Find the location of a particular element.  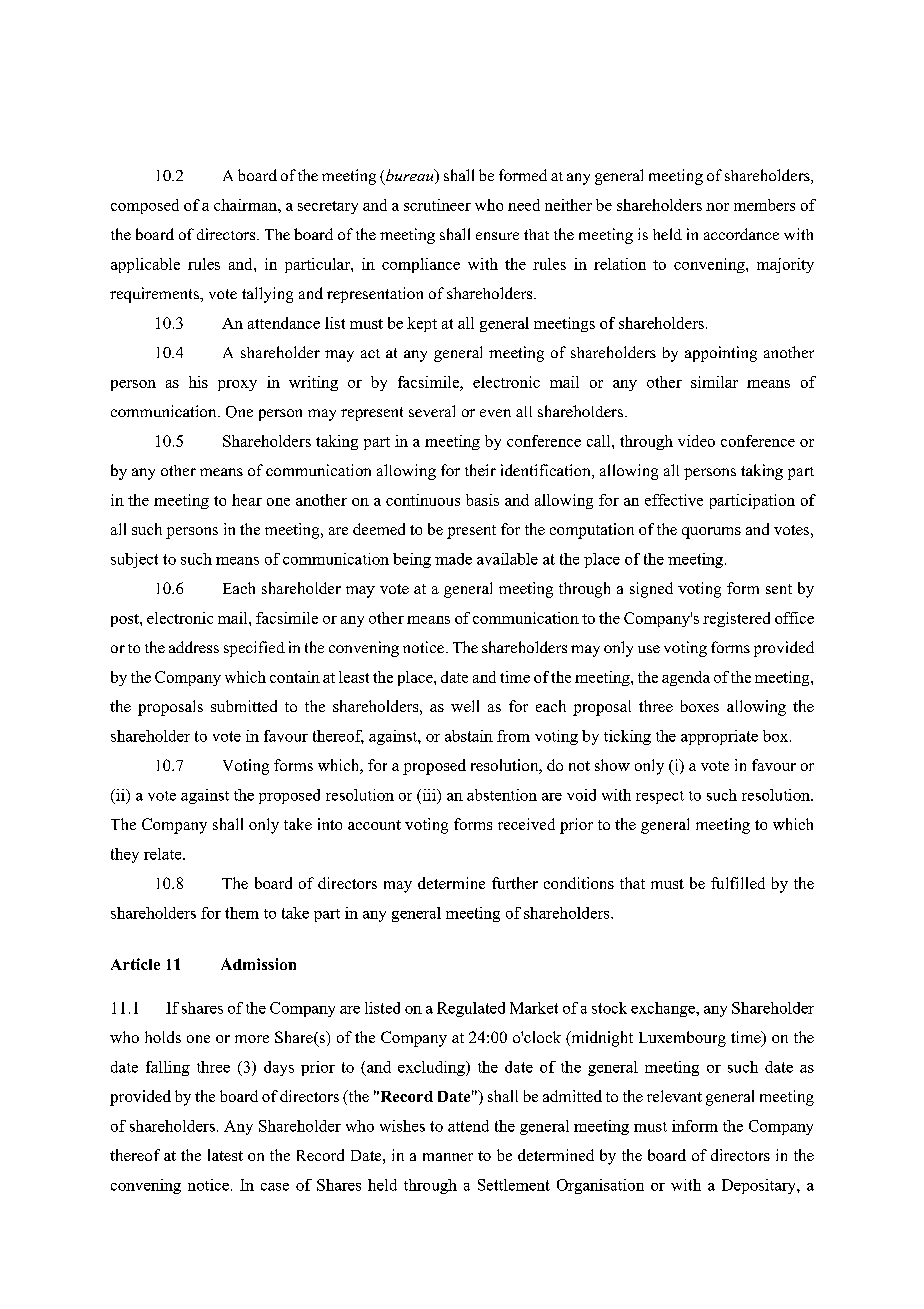

composed is located at coordinates (145, 206).
